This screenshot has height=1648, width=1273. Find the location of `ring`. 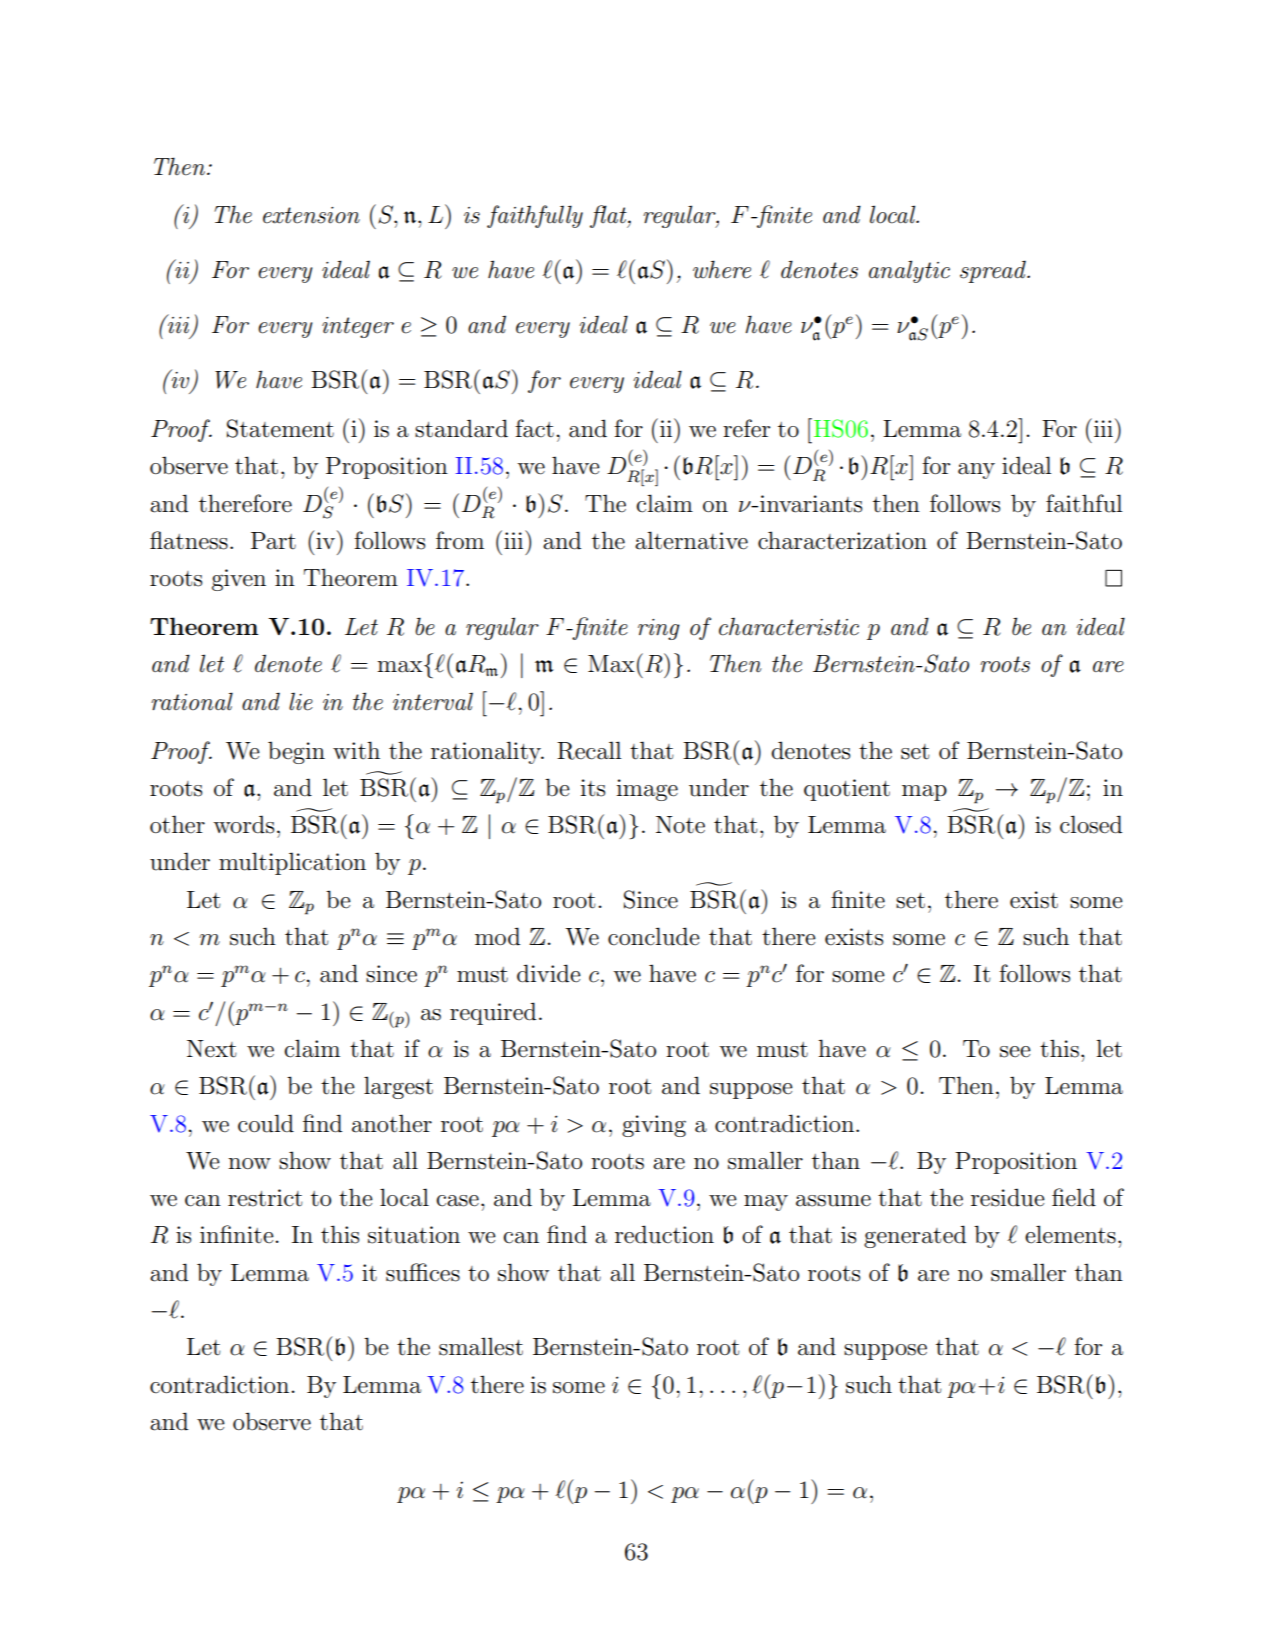

ring is located at coordinates (659, 629).
